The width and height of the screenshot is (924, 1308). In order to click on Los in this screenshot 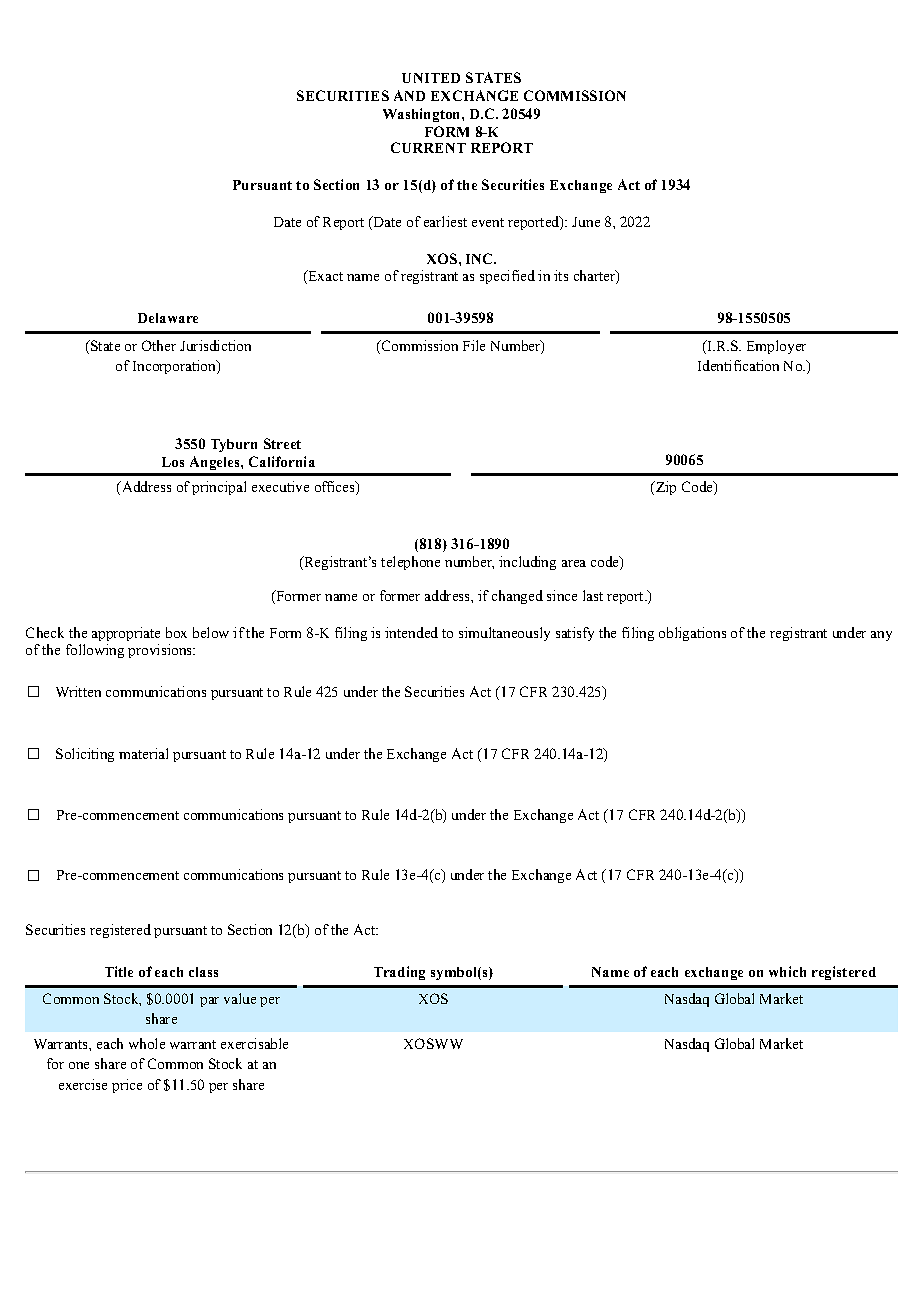, I will do `click(173, 462)`.
